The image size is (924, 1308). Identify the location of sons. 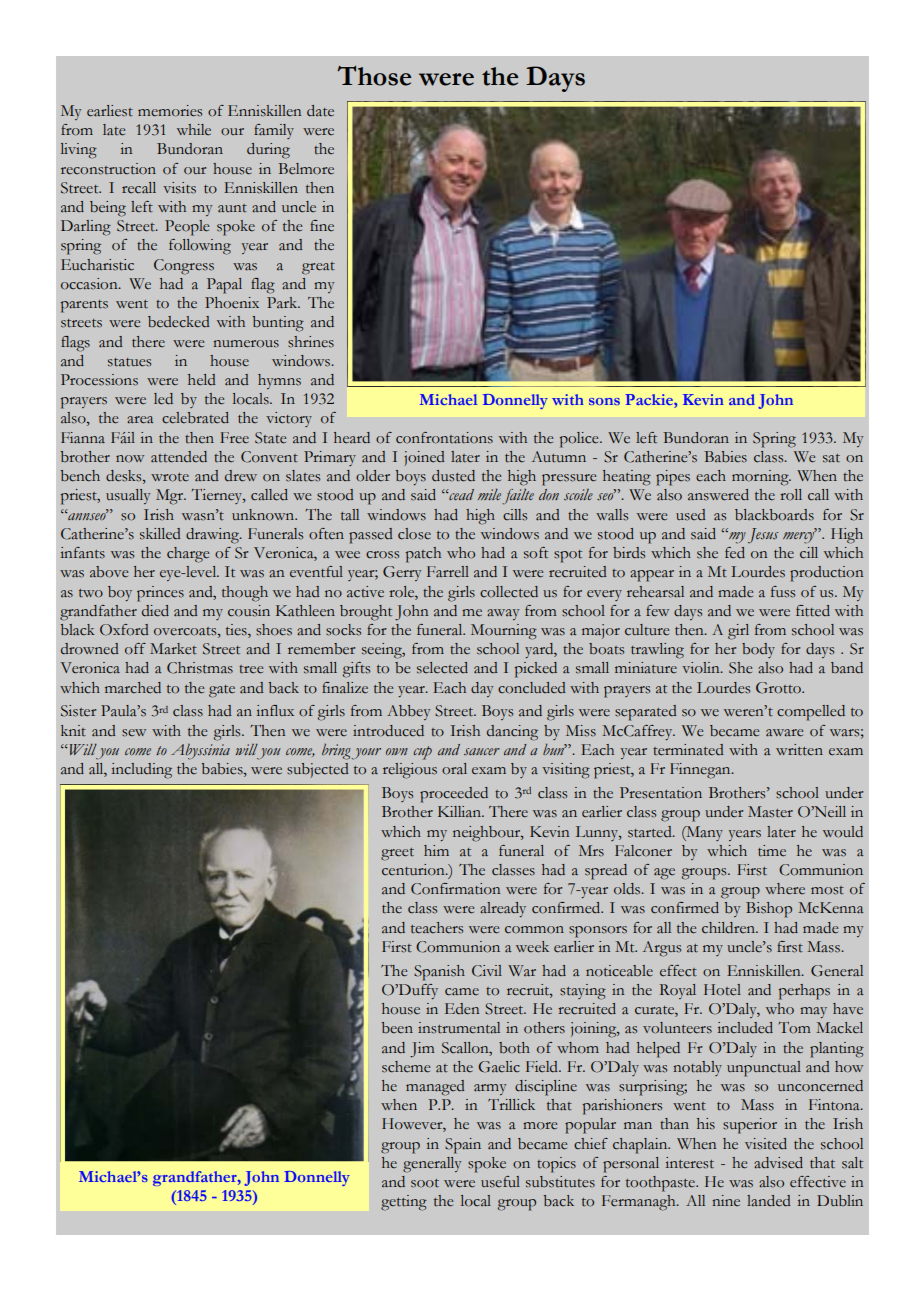
(604, 401).
